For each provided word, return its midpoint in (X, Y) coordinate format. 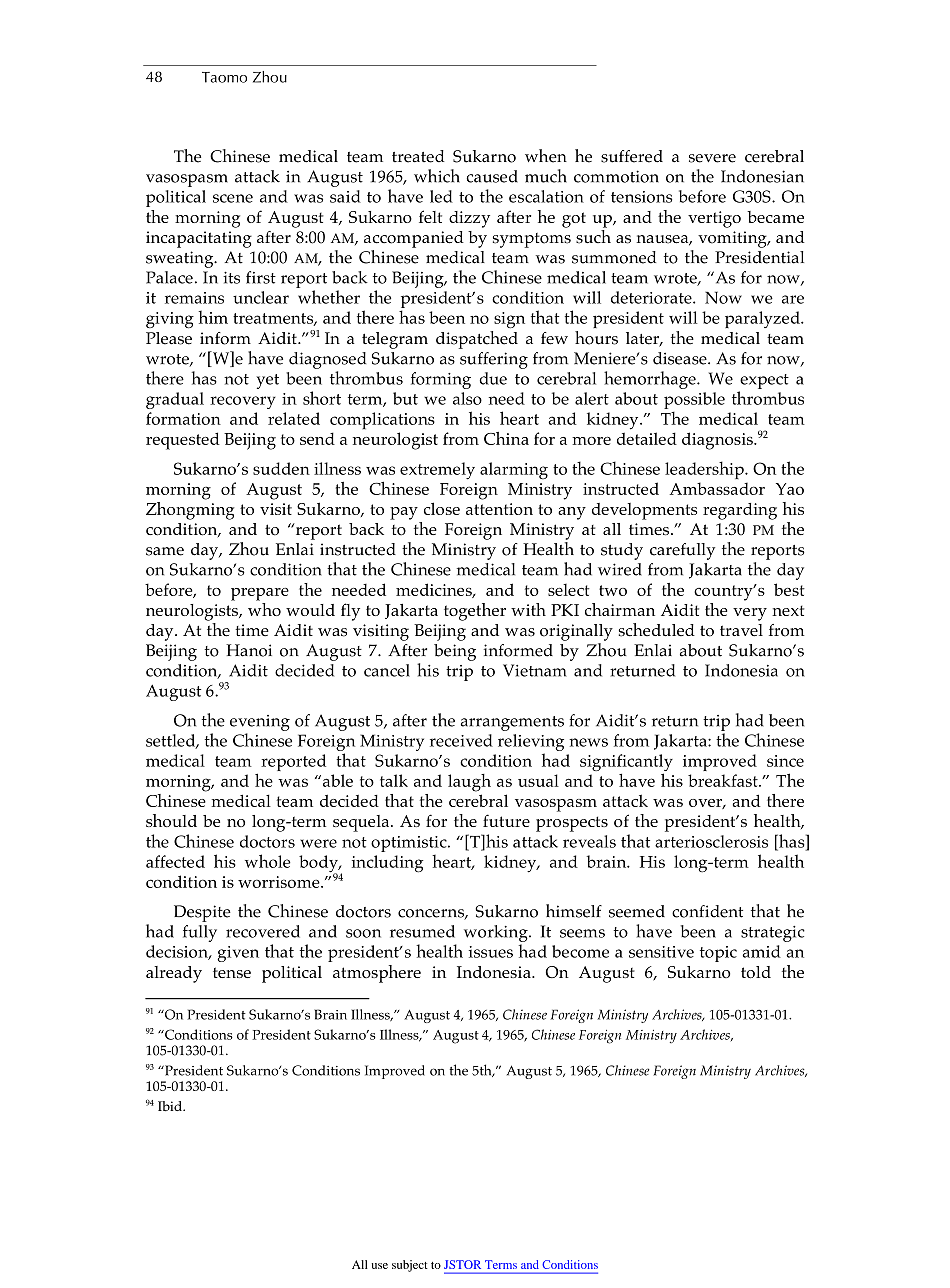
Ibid (171, 1106)
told (756, 972)
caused (492, 176)
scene (233, 198)
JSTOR (462, 1264)
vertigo (714, 219)
